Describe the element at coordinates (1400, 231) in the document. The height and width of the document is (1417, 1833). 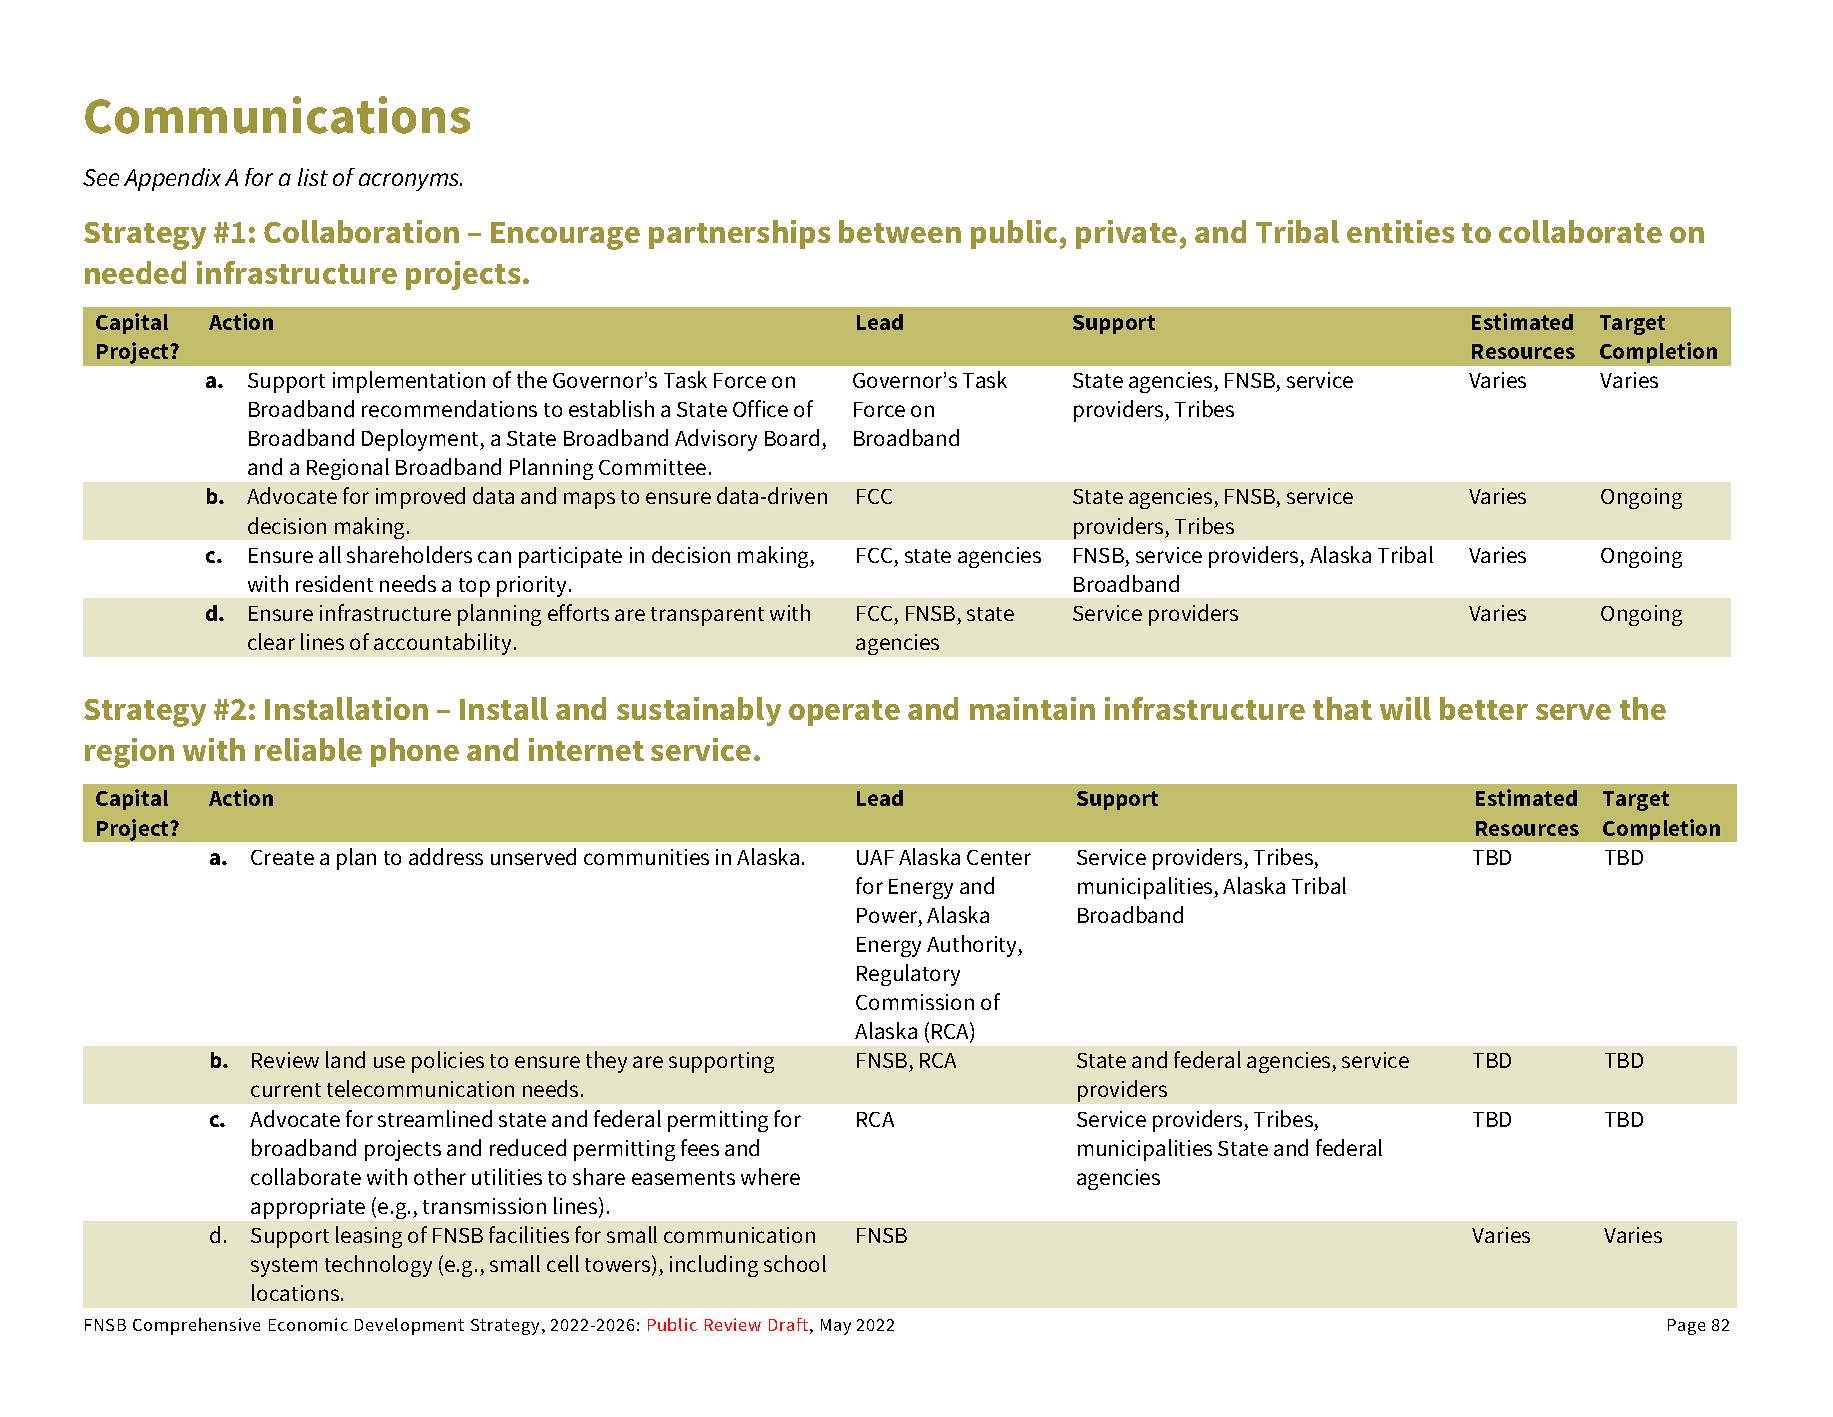
I see `entities` at that location.
